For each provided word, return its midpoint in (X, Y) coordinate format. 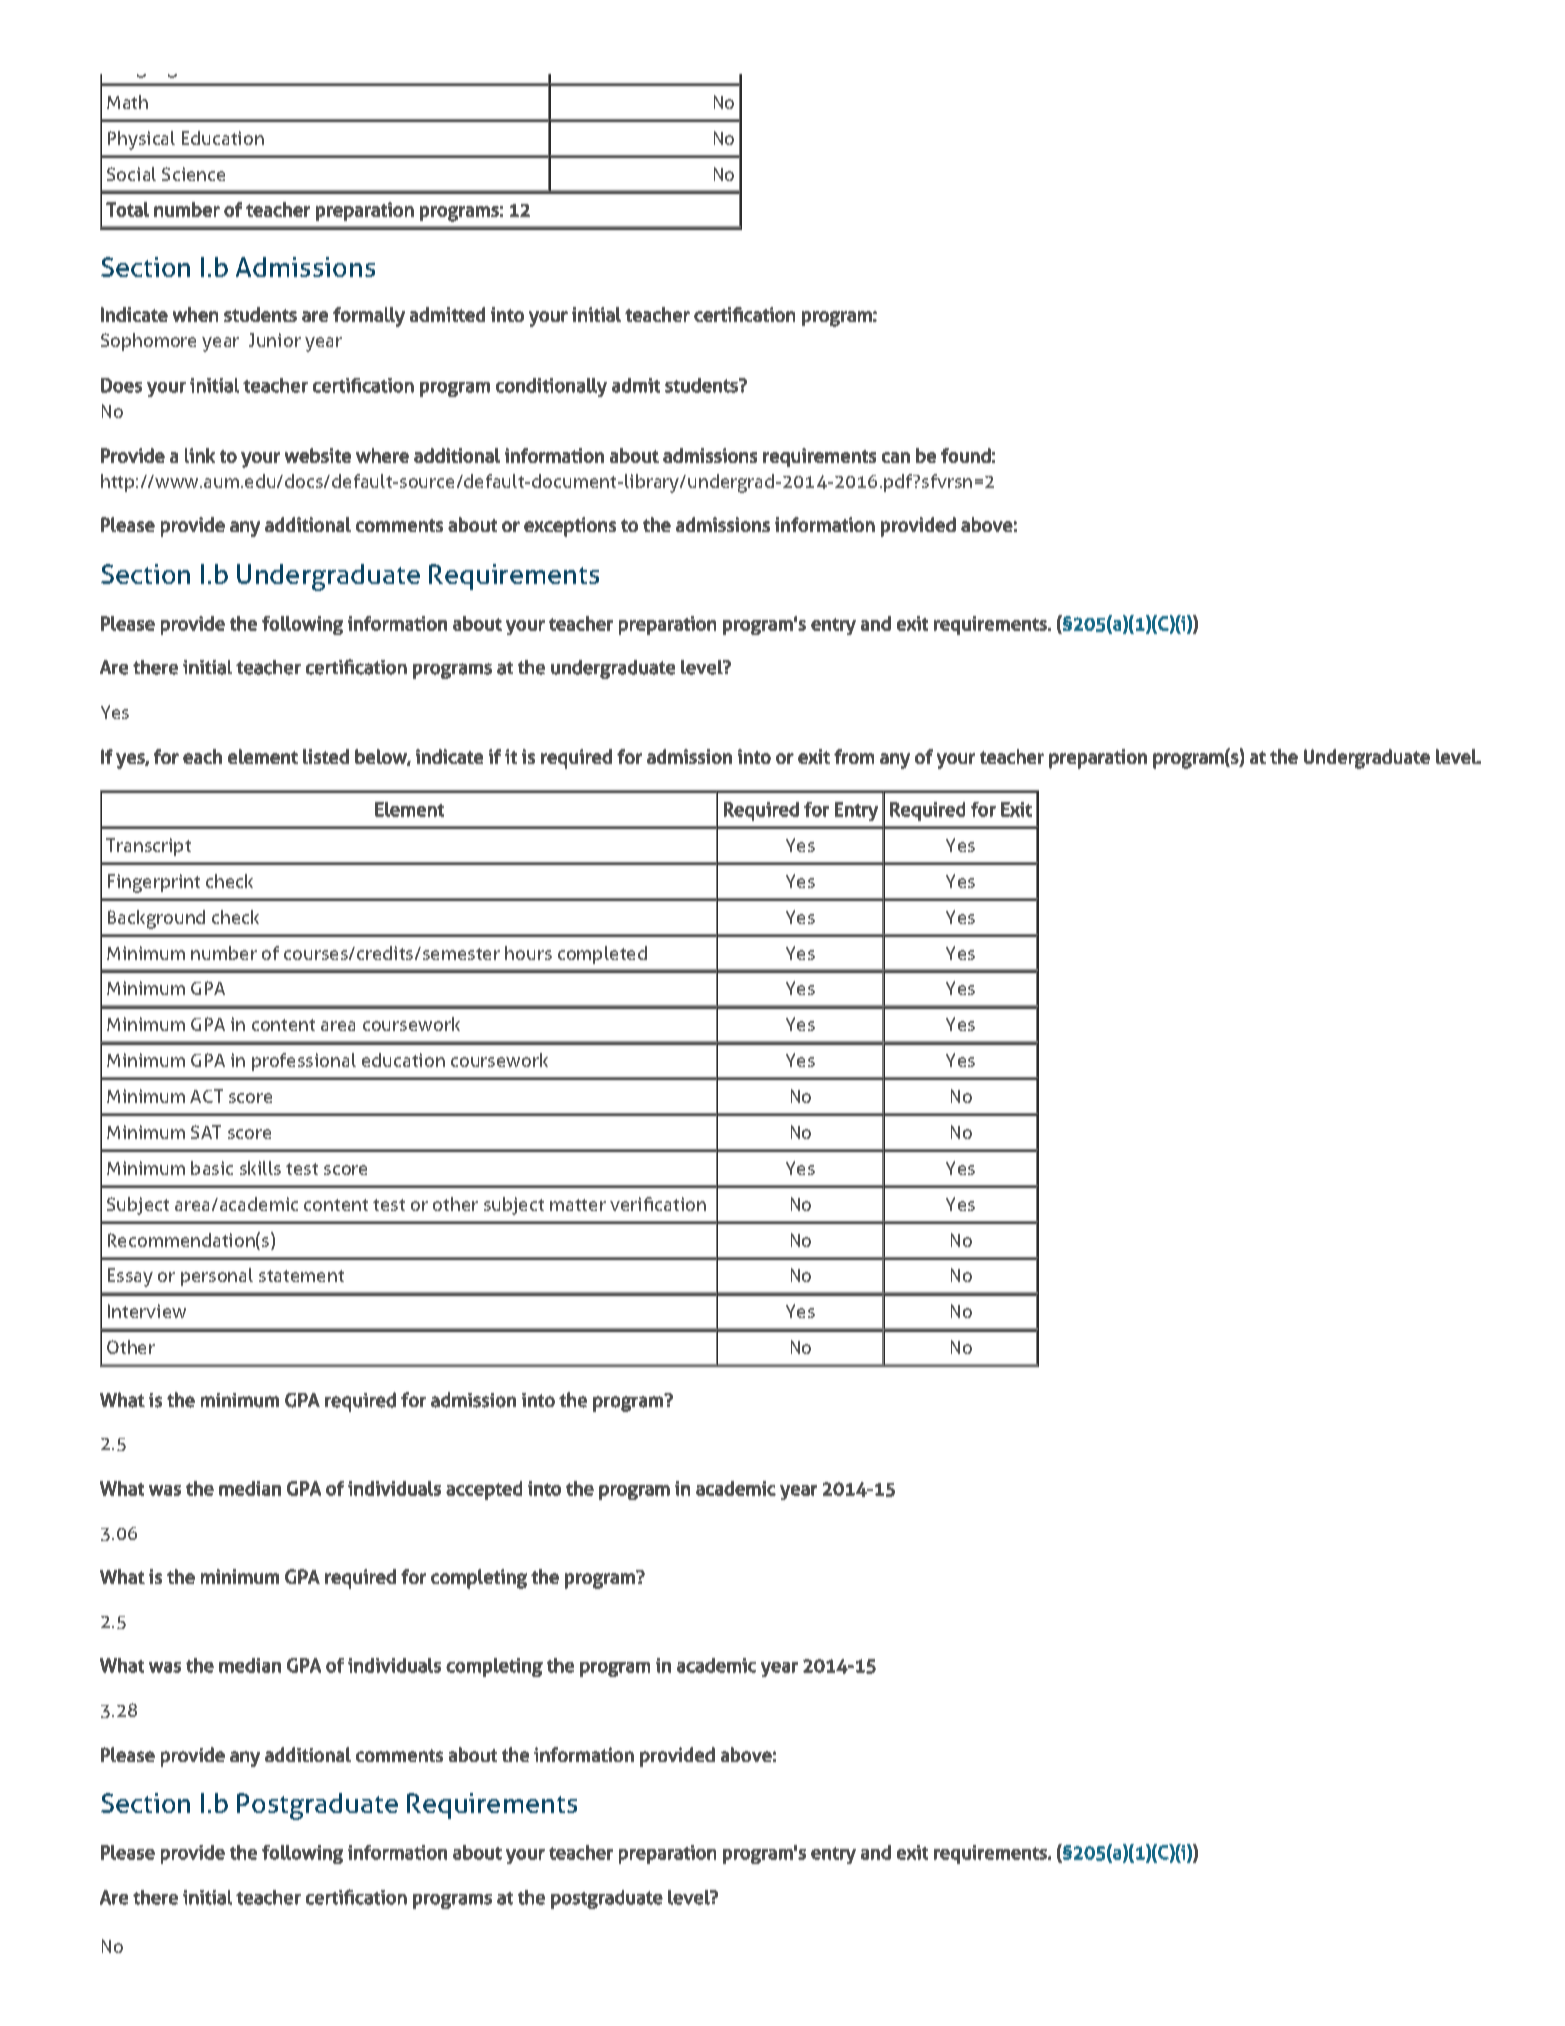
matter (578, 1205)
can (896, 457)
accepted (484, 1490)
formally (369, 317)
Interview (147, 1311)
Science (193, 174)
